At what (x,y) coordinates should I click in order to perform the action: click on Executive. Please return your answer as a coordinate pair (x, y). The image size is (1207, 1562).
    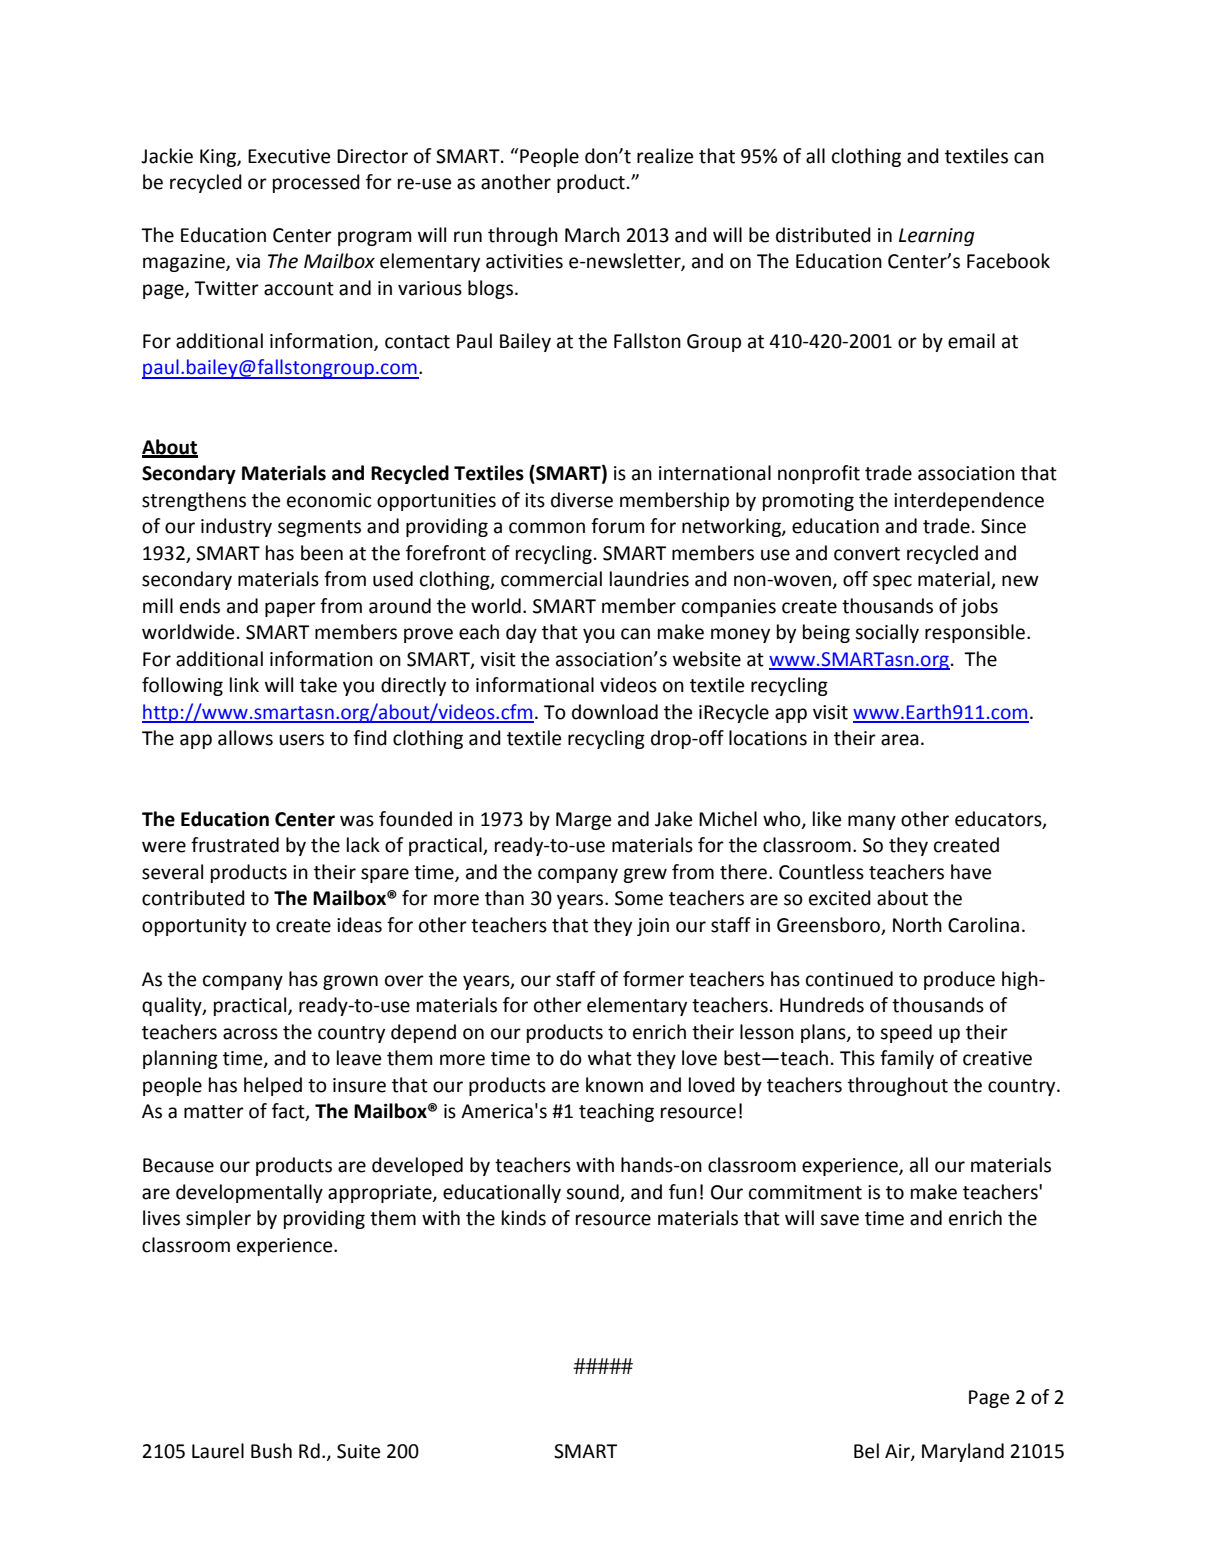
    Looking at the image, I should click on (289, 156).
